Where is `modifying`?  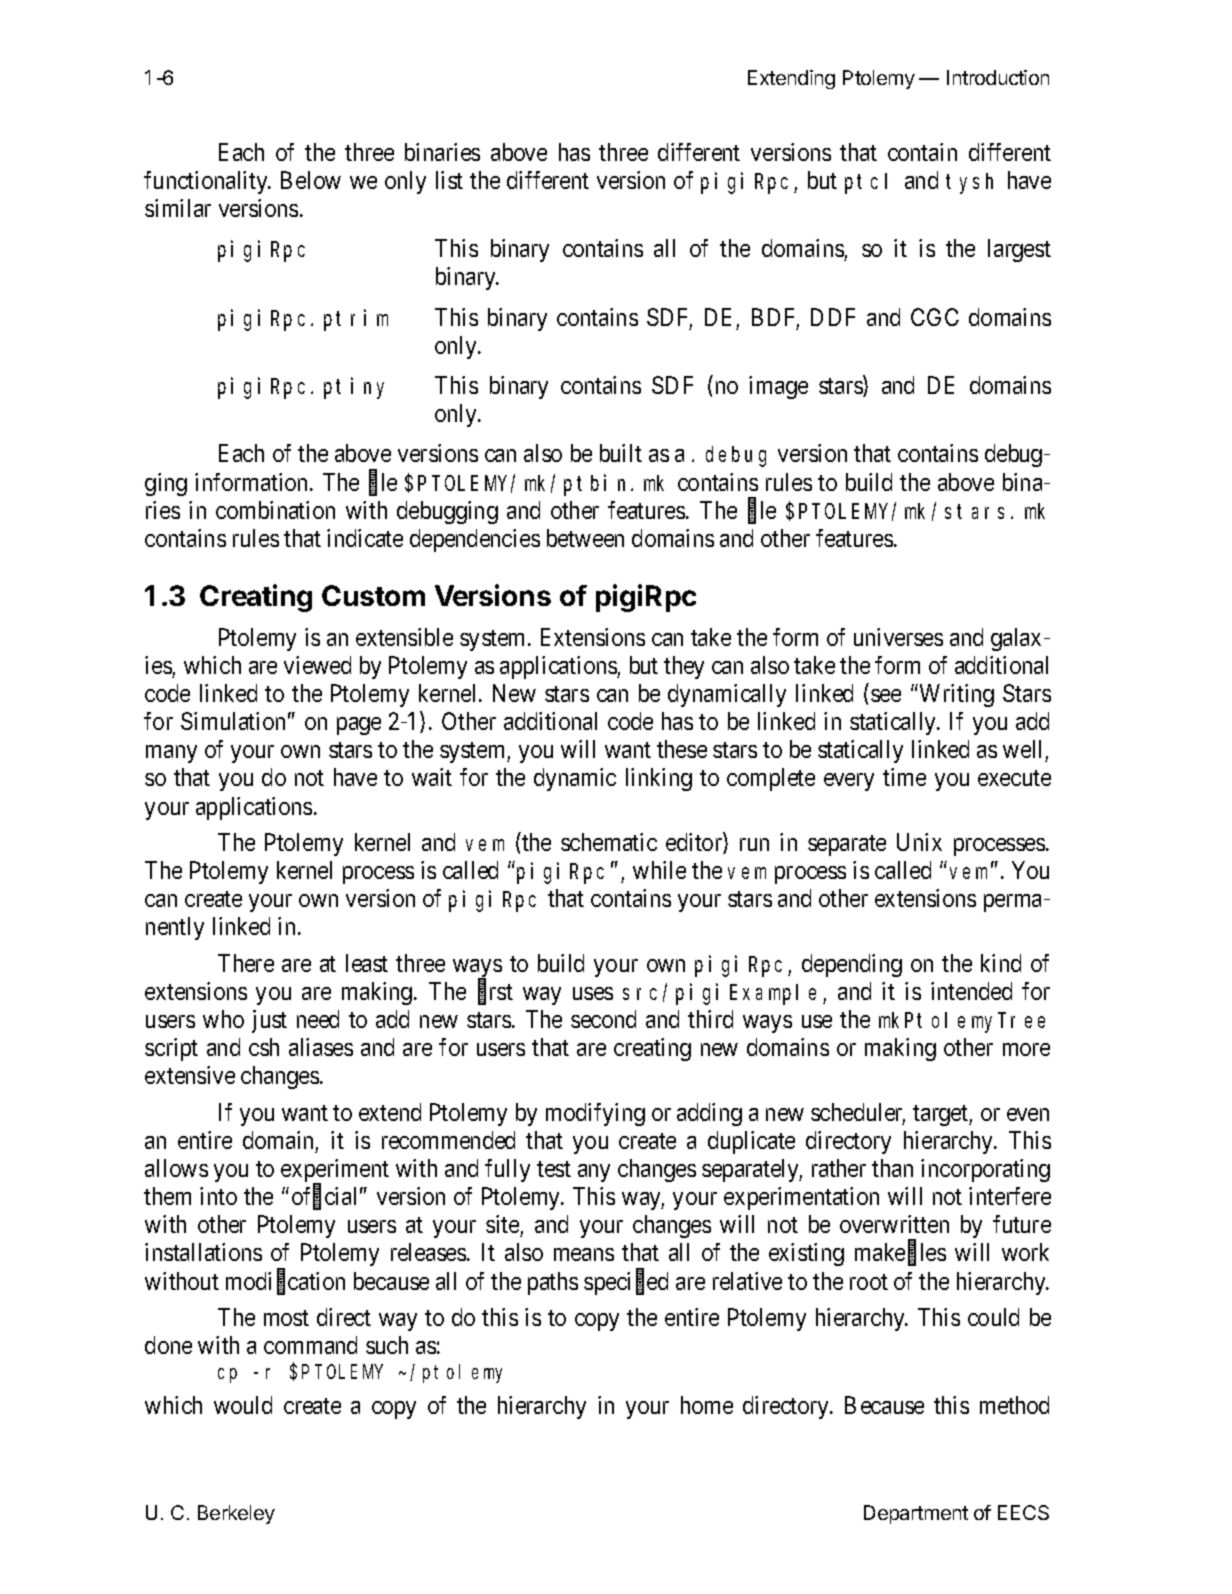
modifying is located at coordinates (595, 1114).
